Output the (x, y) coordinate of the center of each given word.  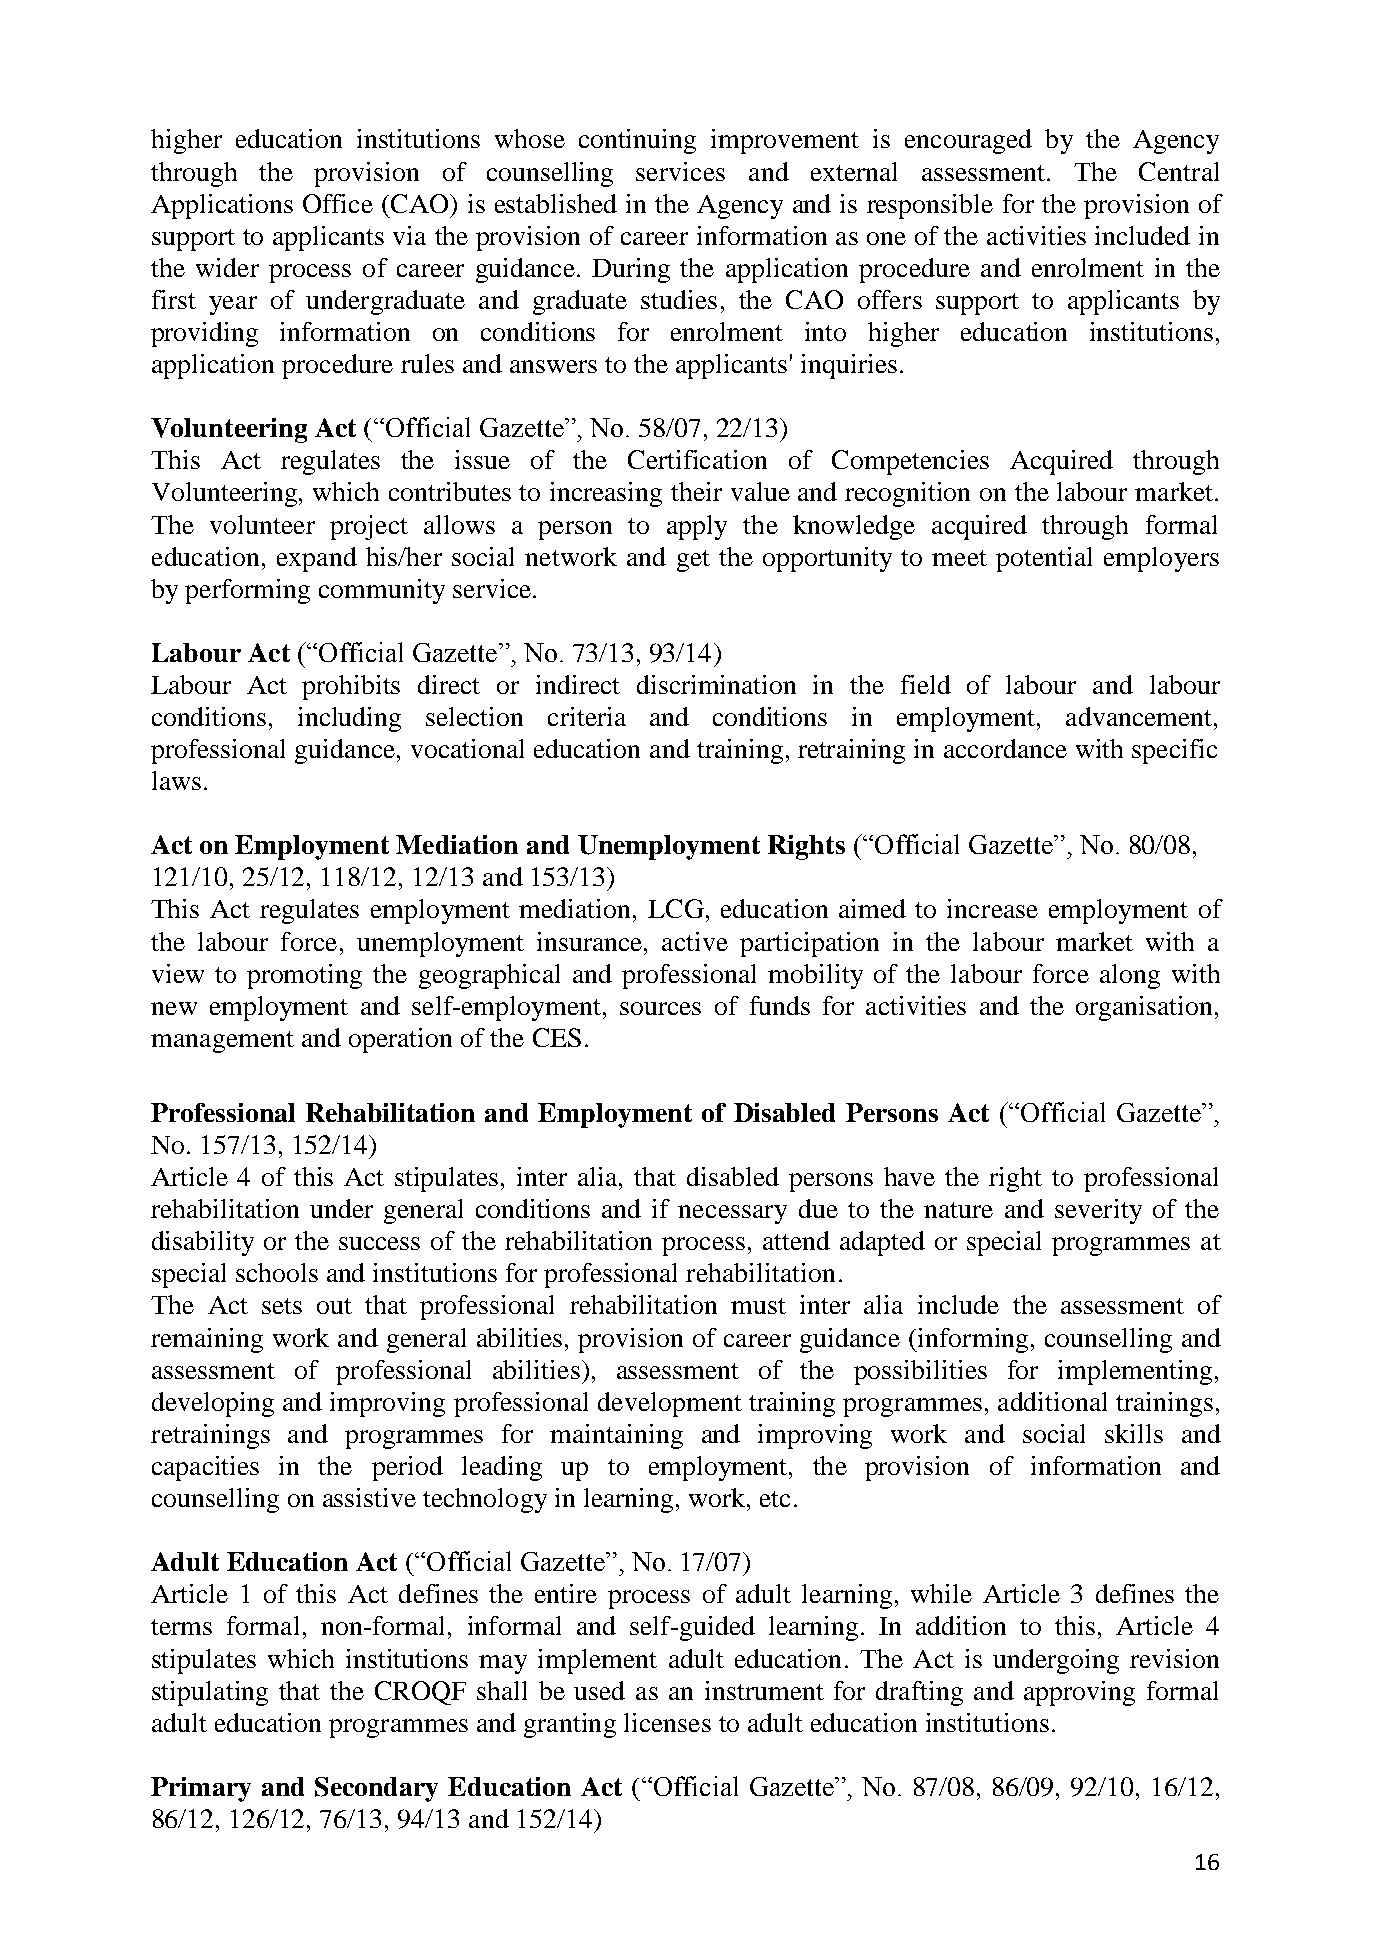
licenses (667, 1722)
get (693, 561)
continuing (637, 141)
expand (317, 559)
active (695, 941)
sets (282, 1306)
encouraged (968, 141)
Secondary (376, 1789)
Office (338, 203)
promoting (304, 976)
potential (1044, 559)
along (1130, 976)
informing (971, 1340)
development (670, 1404)
